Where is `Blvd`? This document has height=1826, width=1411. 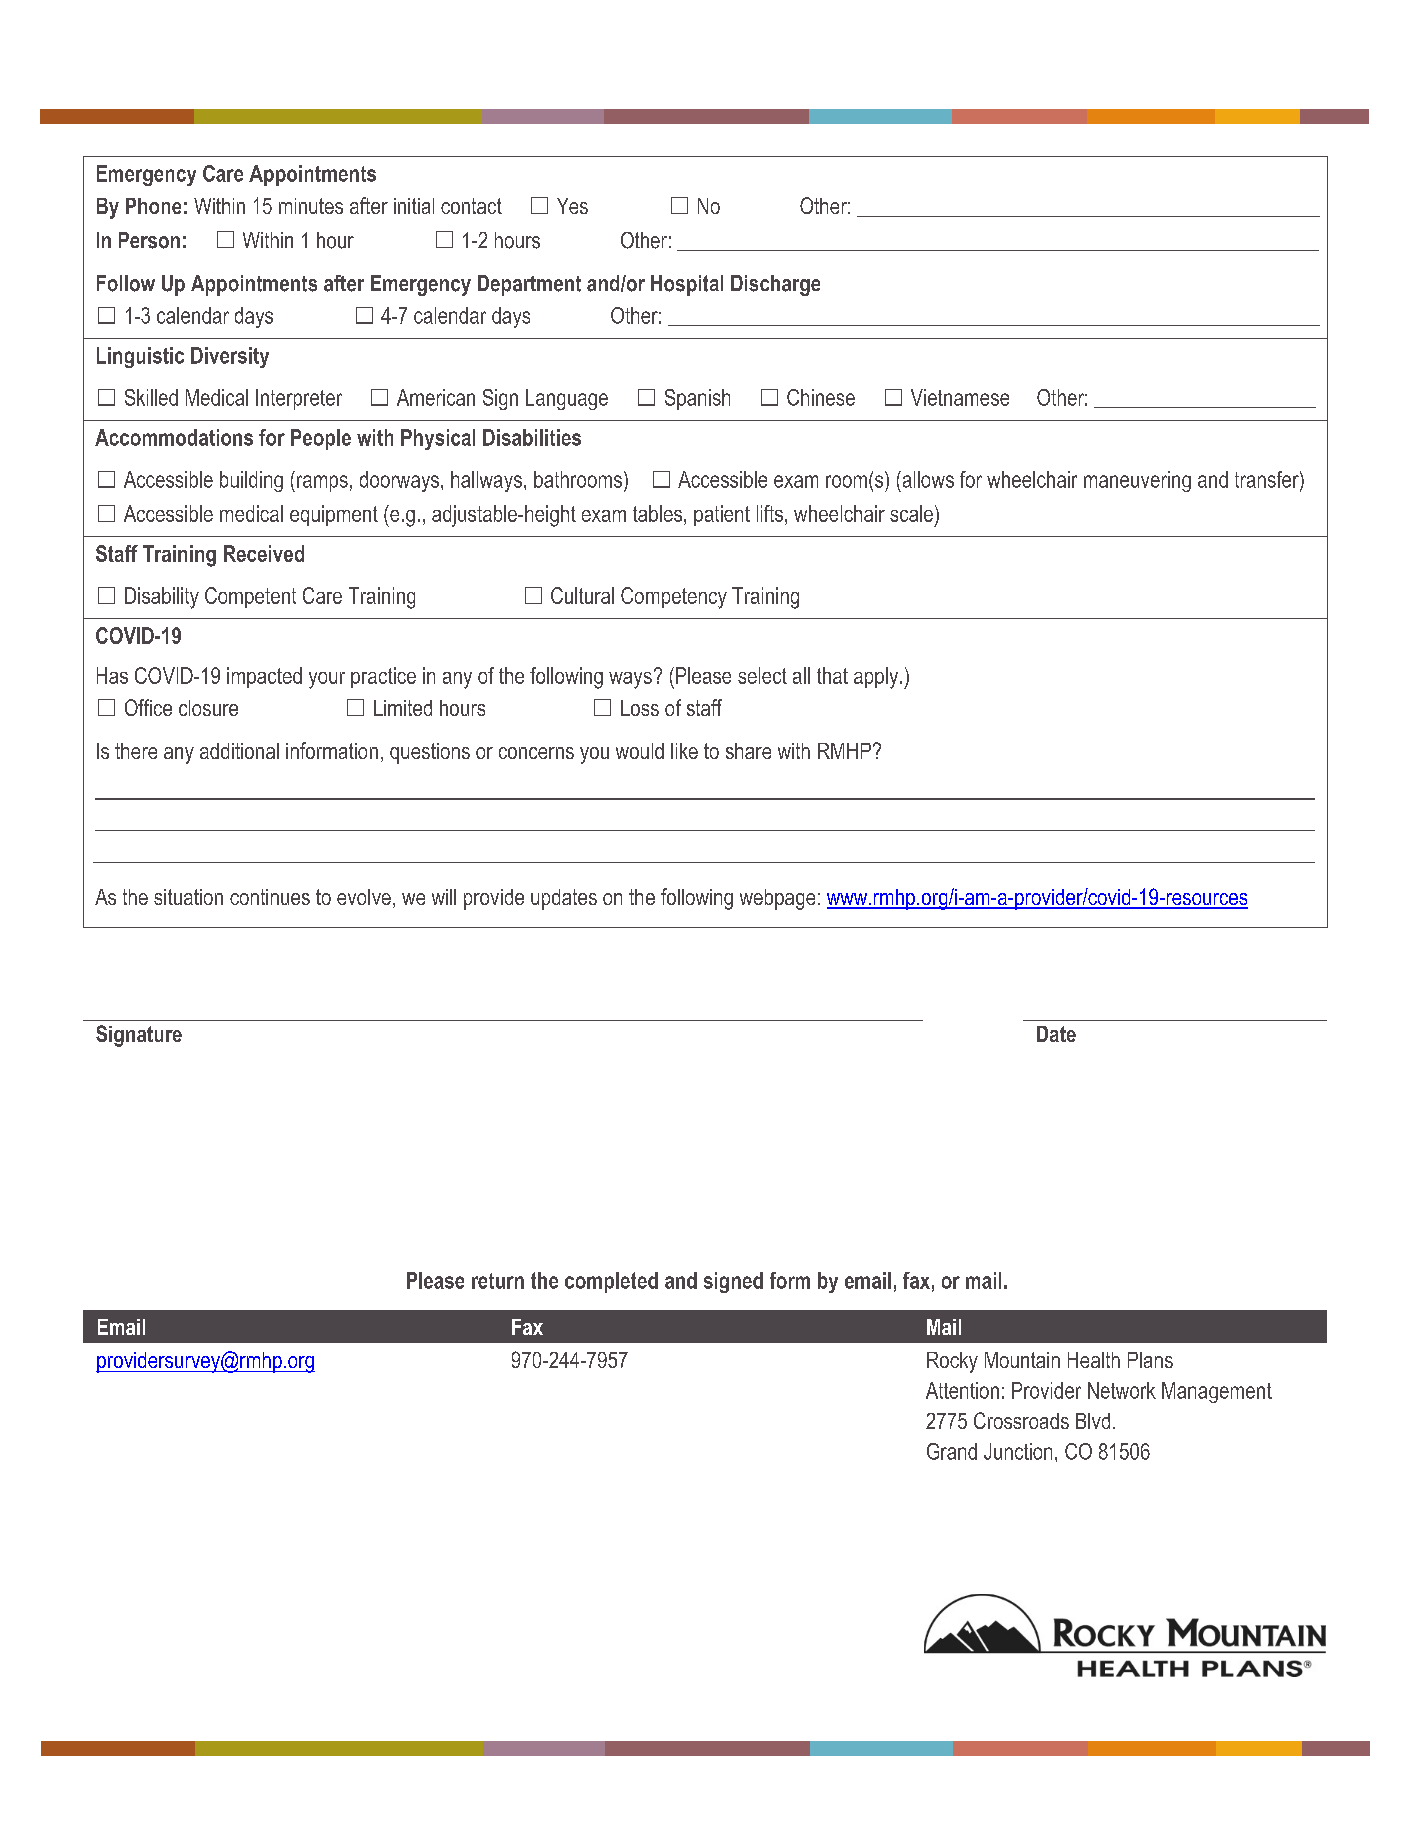
Blvd is located at coordinates (1093, 1421).
